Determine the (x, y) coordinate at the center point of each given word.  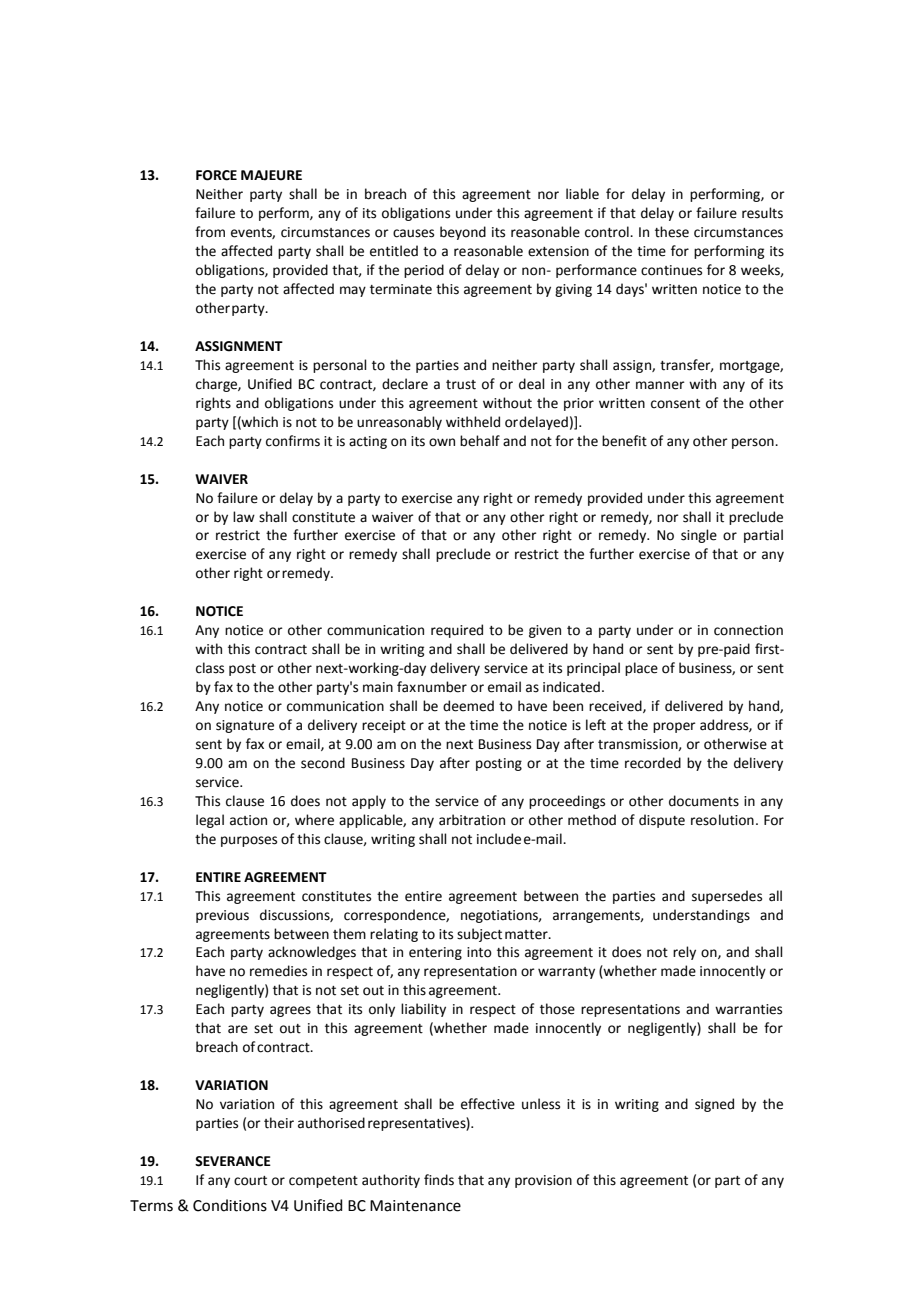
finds (439, 1180)
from (210, 232)
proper (674, 727)
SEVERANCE (233, 1161)
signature (245, 726)
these (672, 232)
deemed (468, 706)
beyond (463, 233)
